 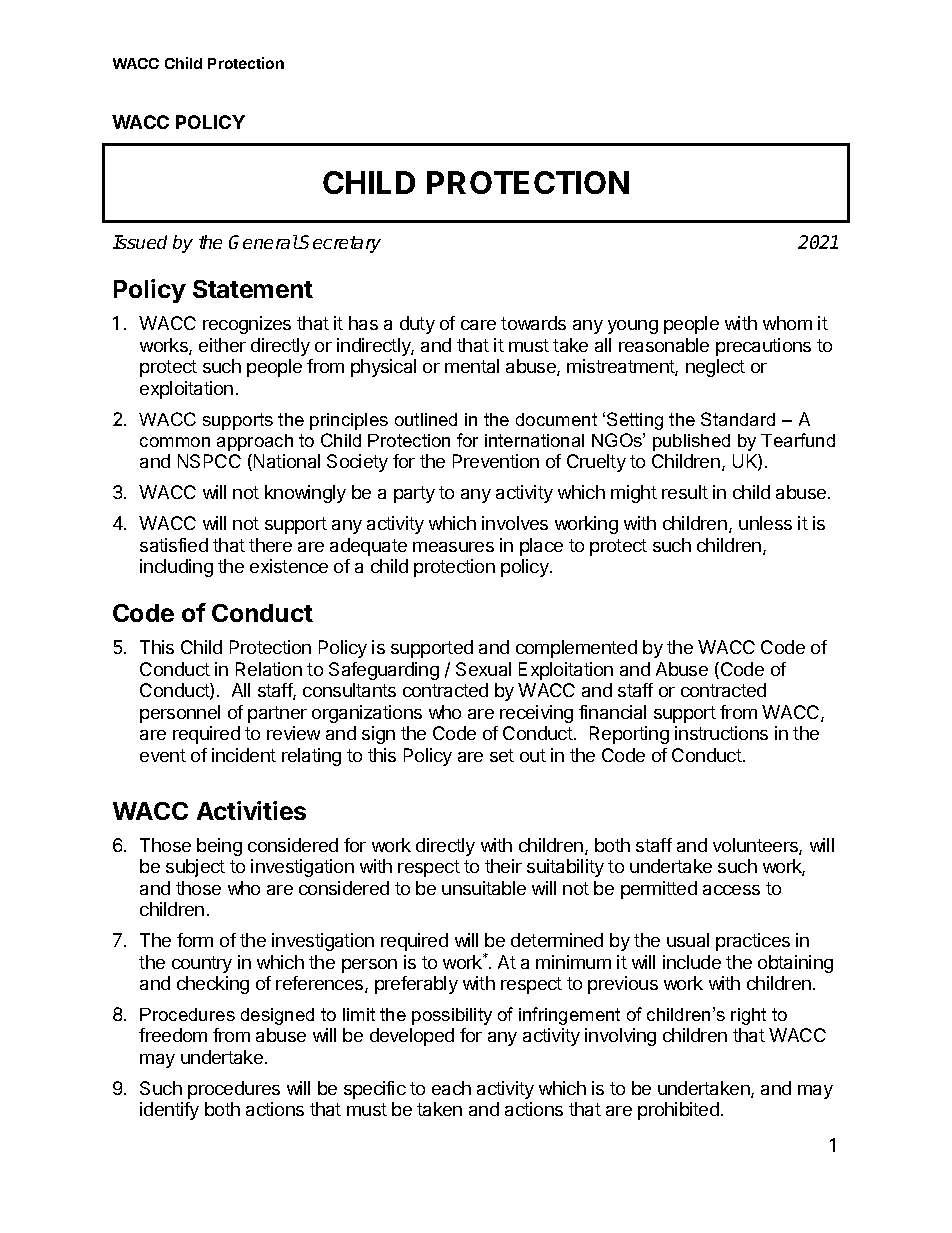 I want to click on whom, so click(x=787, y=323).
